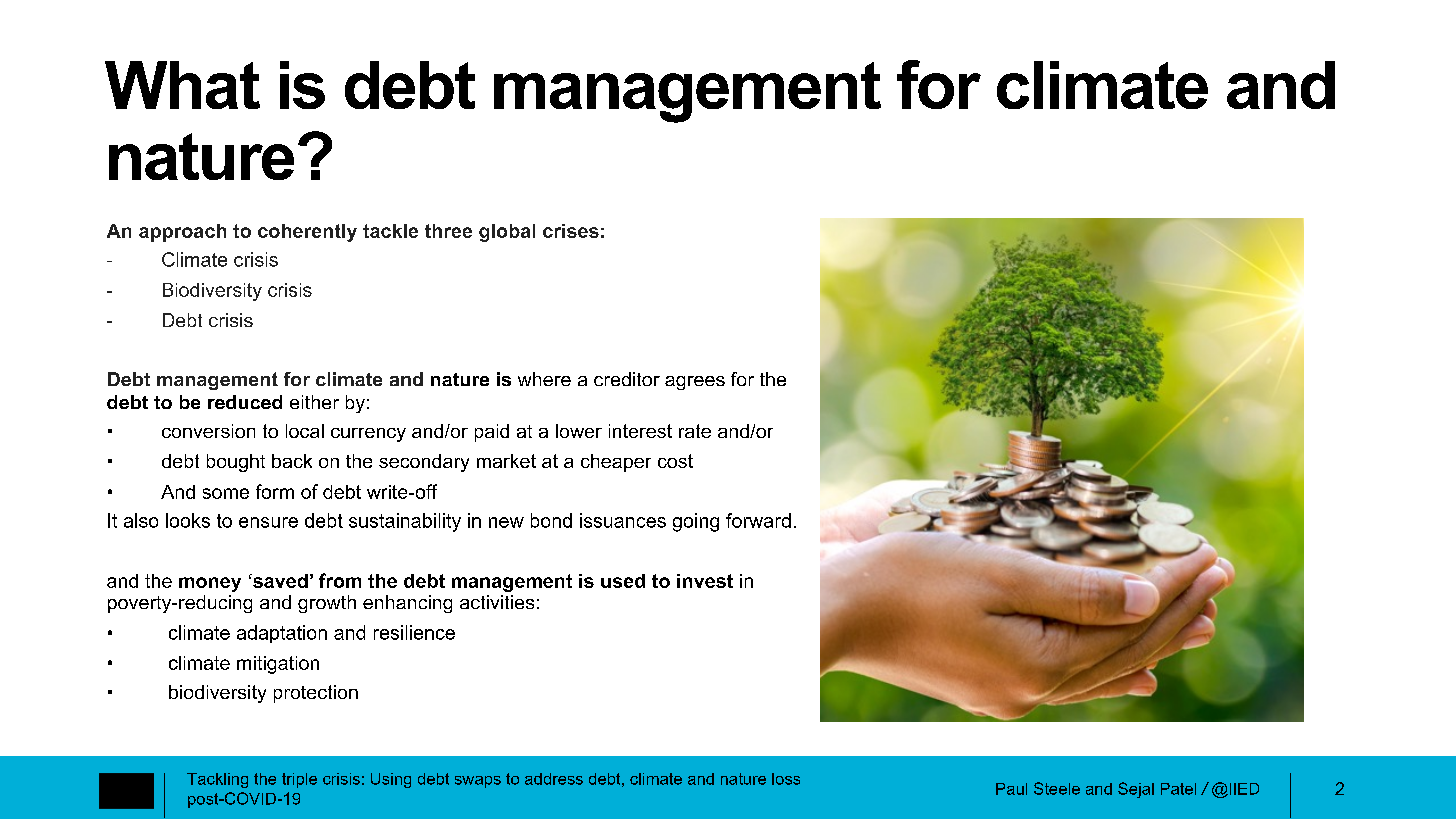 The height and width of the screenshot is (819, 1456). What do you see at coordinates (695, 431) in the screenshot?
I see `rate` at bounding box center [695, 431].
